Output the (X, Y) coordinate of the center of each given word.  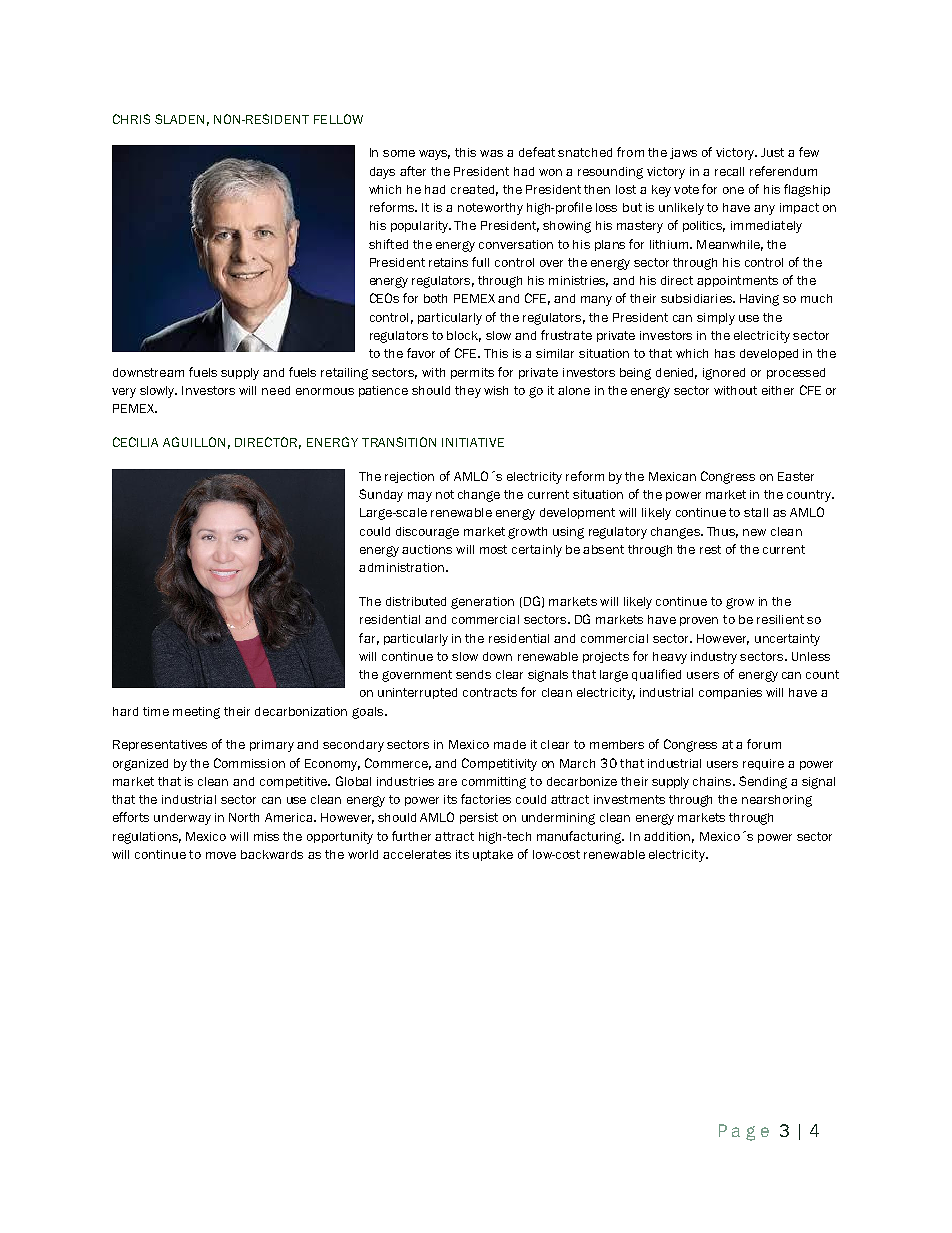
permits (472, 373)
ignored (724, 374)
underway (182, 819)
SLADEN (179, 119)
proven (699, 621)
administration (401, 567)
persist (479, 818)
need (276, 390)
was (491, 153)
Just (772, 152)
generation (482, 603)
